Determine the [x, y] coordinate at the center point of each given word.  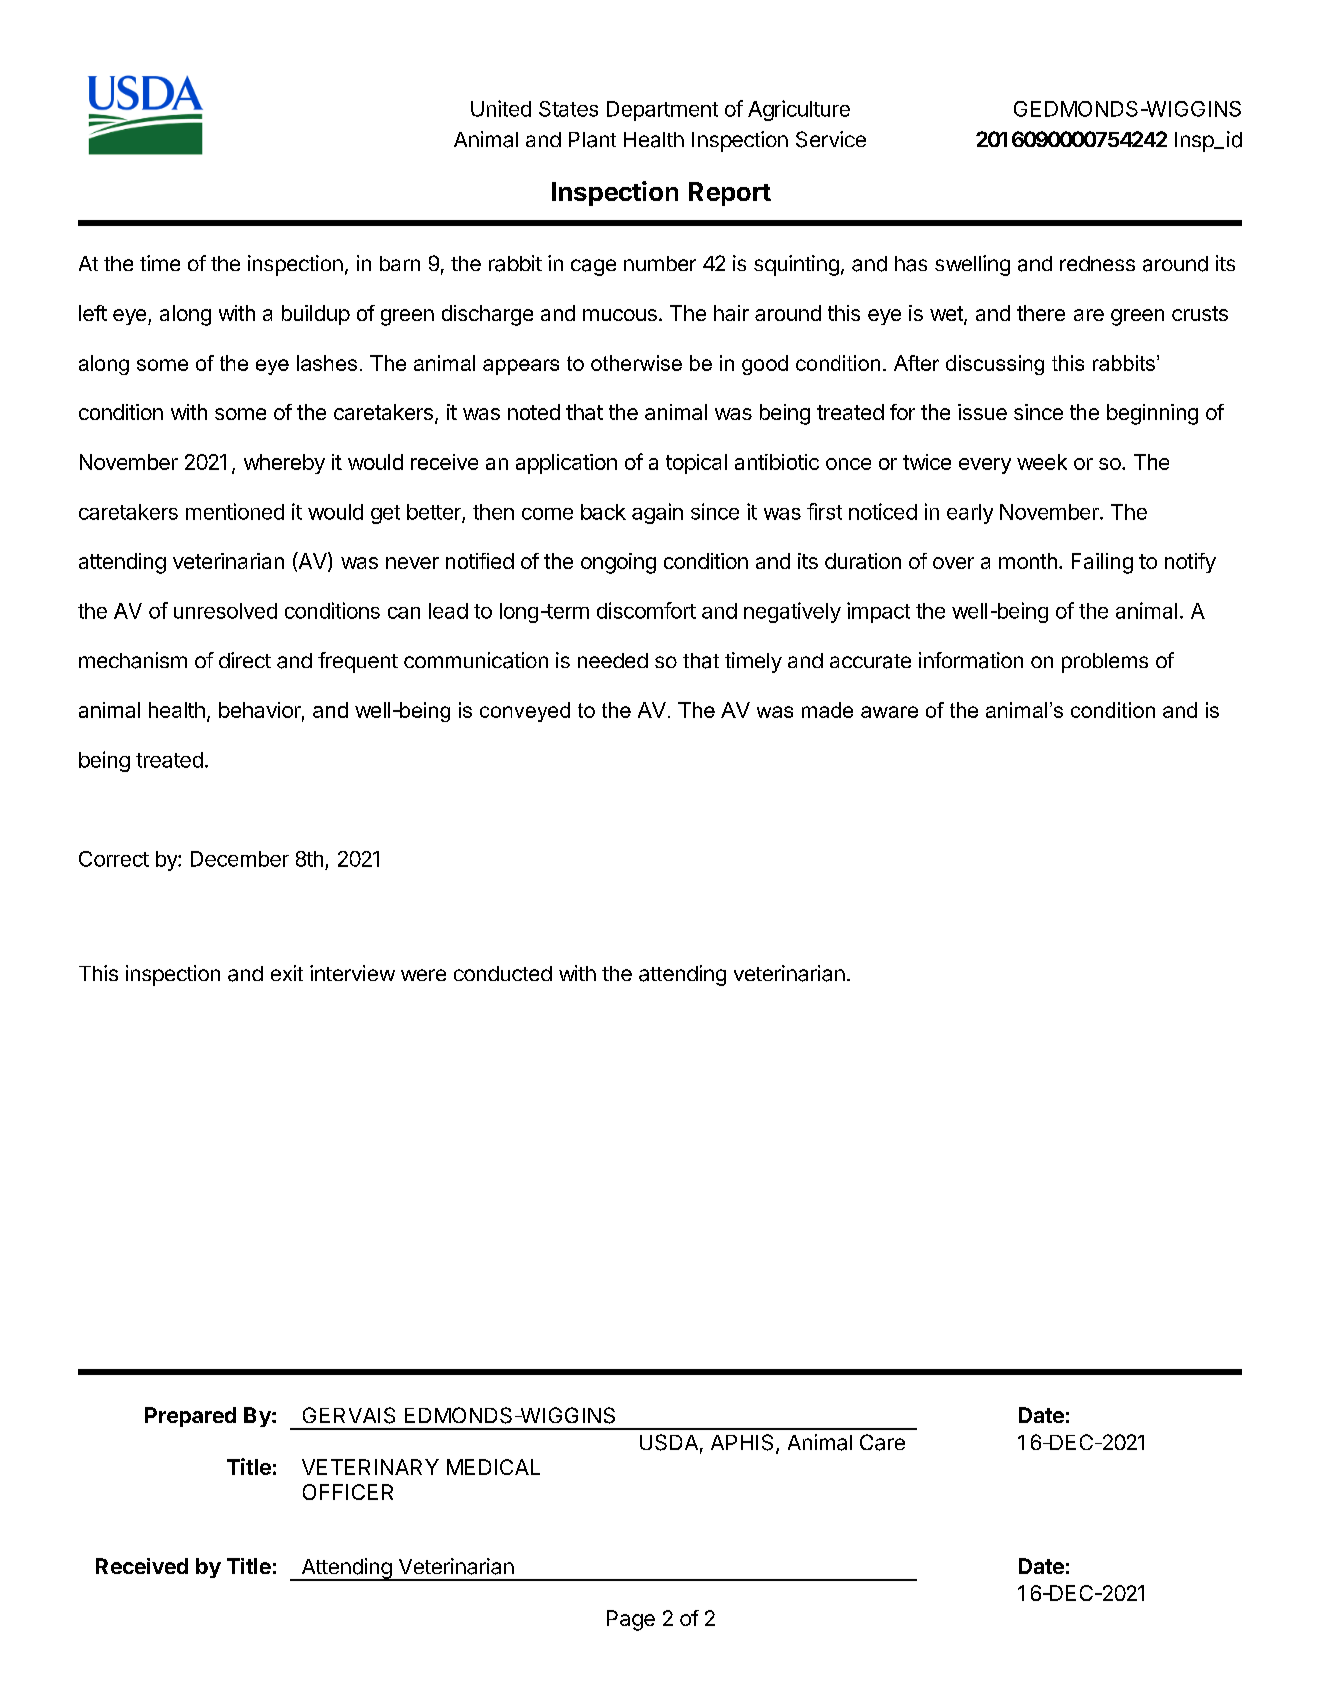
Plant [592, 140]
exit [287, 973]
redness [1097, 263]
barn [400, 263]
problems [1105, 663]
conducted [503, 973]
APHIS [742, 1442]
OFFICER [348, 1492]
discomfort [646, 610]
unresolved [225, 611]
